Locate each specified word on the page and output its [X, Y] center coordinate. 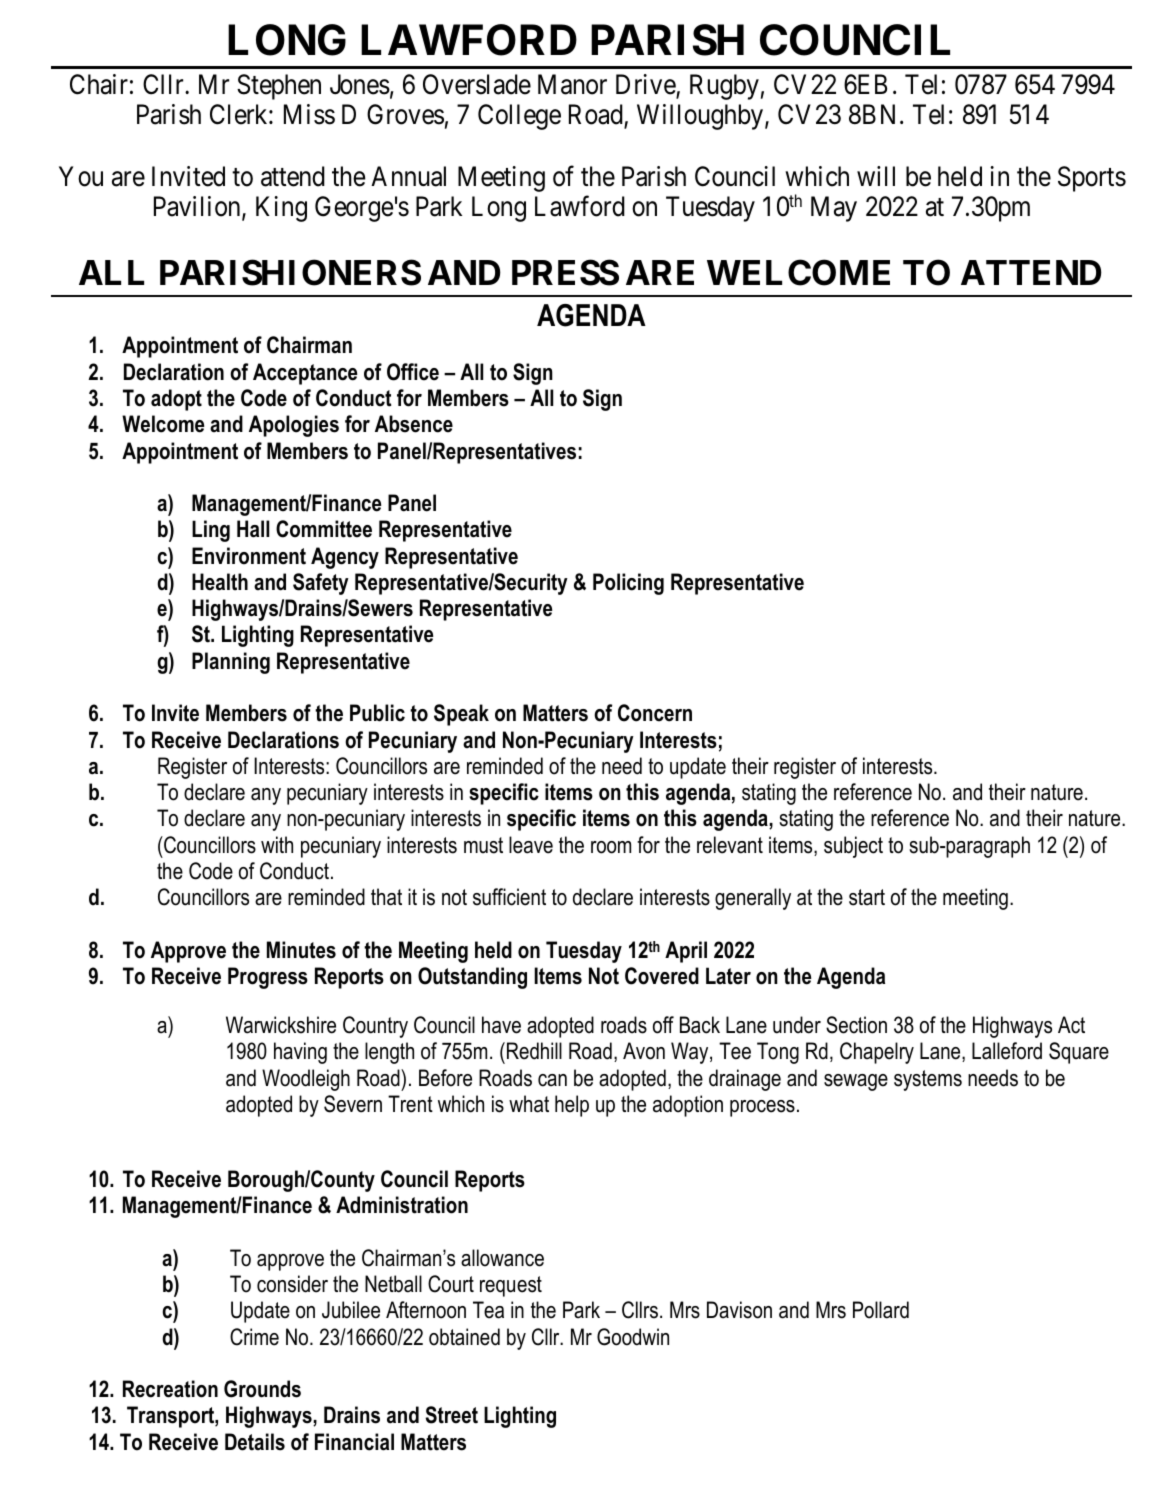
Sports [1092, 179]
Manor [572, 84]
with [277, 844]
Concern [655, 713]
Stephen [279, 87]
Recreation [170, 1389]
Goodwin [633, 1337]
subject [853, 847]
